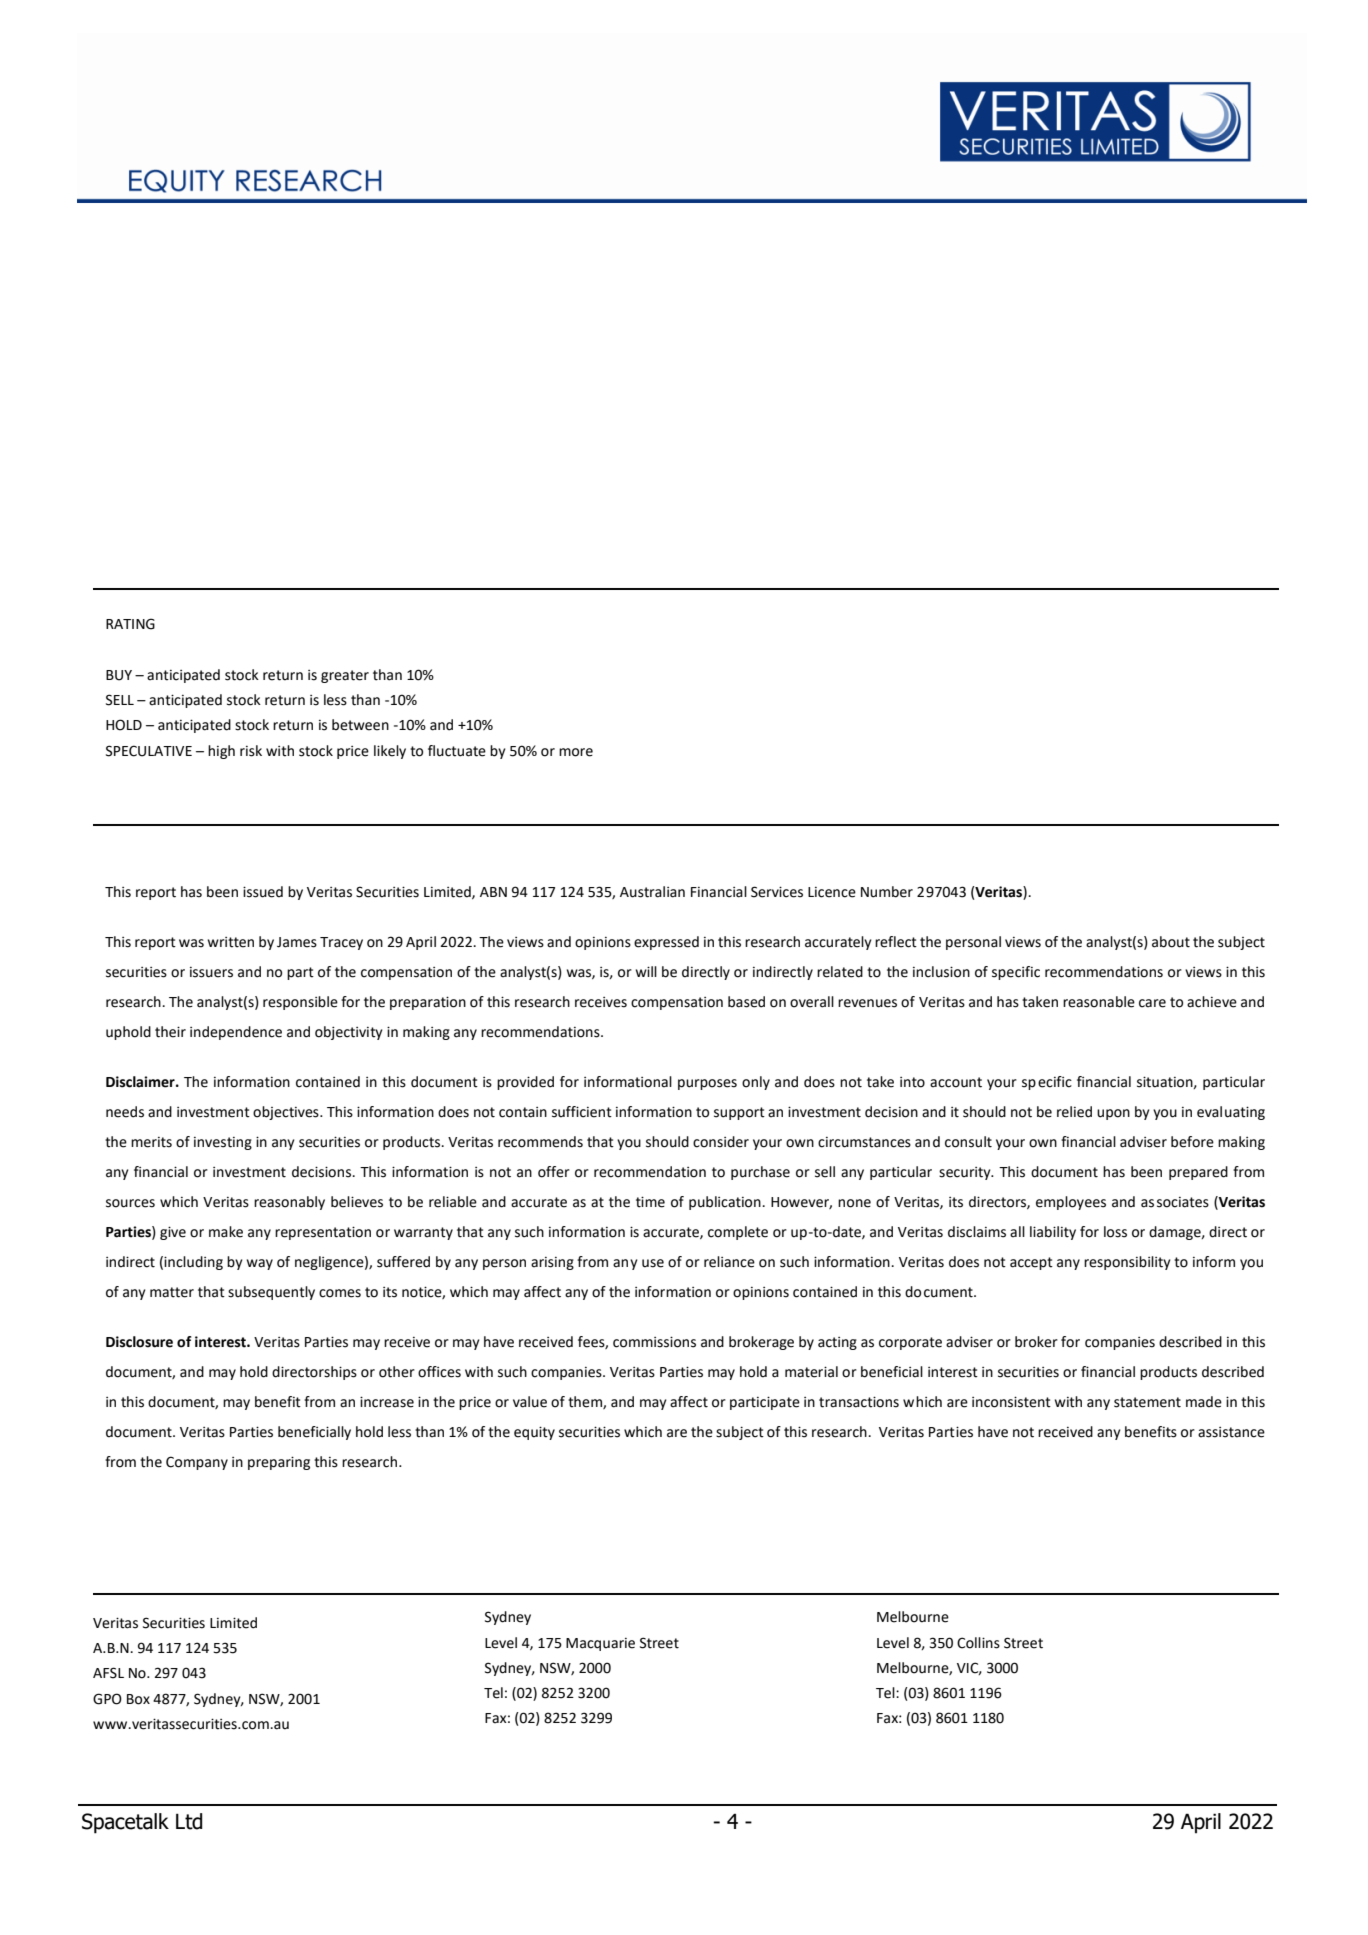 This page has width=1368, height=1935. I want to click on loss, so click(1115, 1232).
